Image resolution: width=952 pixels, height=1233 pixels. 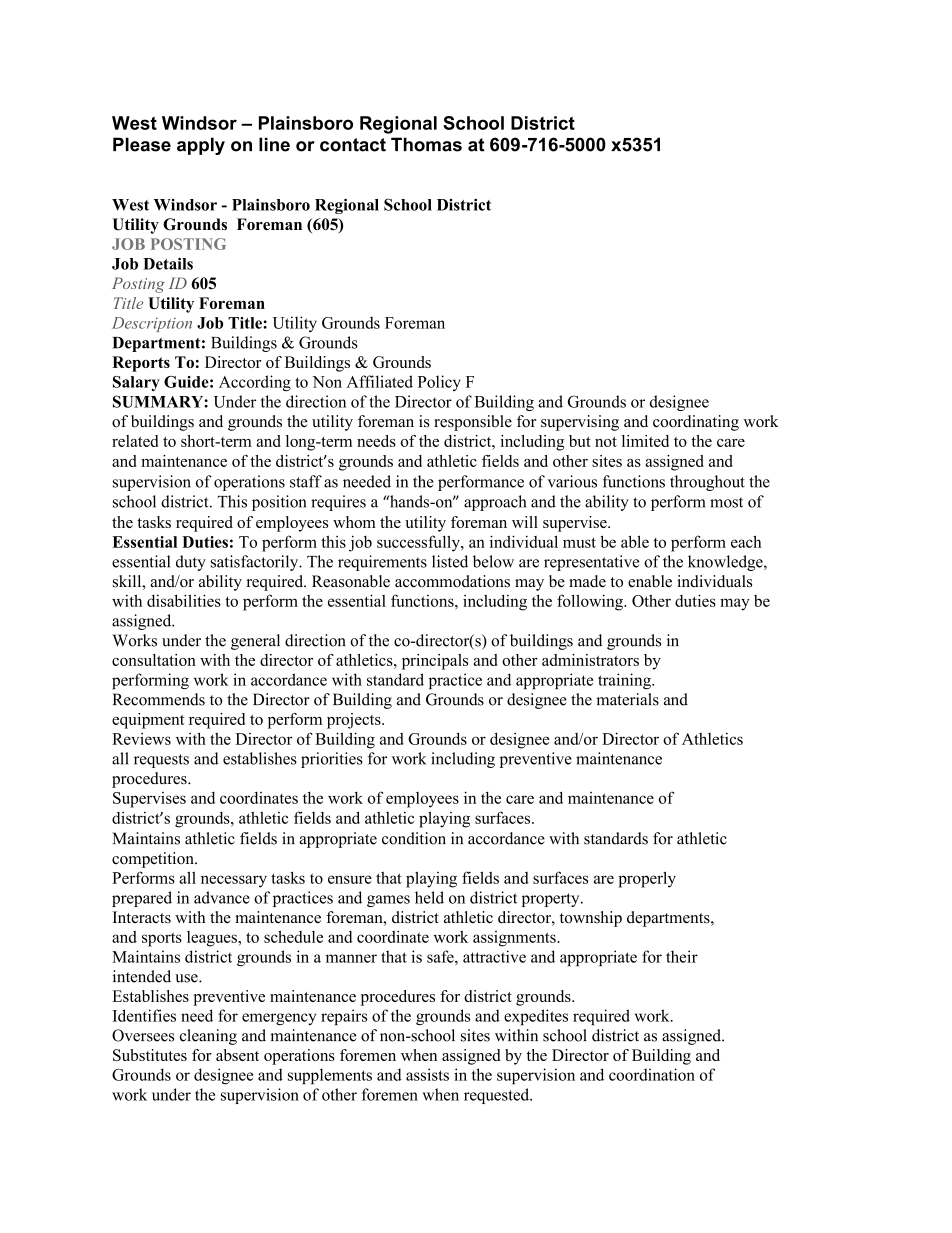 I want to click on assists, so click(x=427, y=1074).
